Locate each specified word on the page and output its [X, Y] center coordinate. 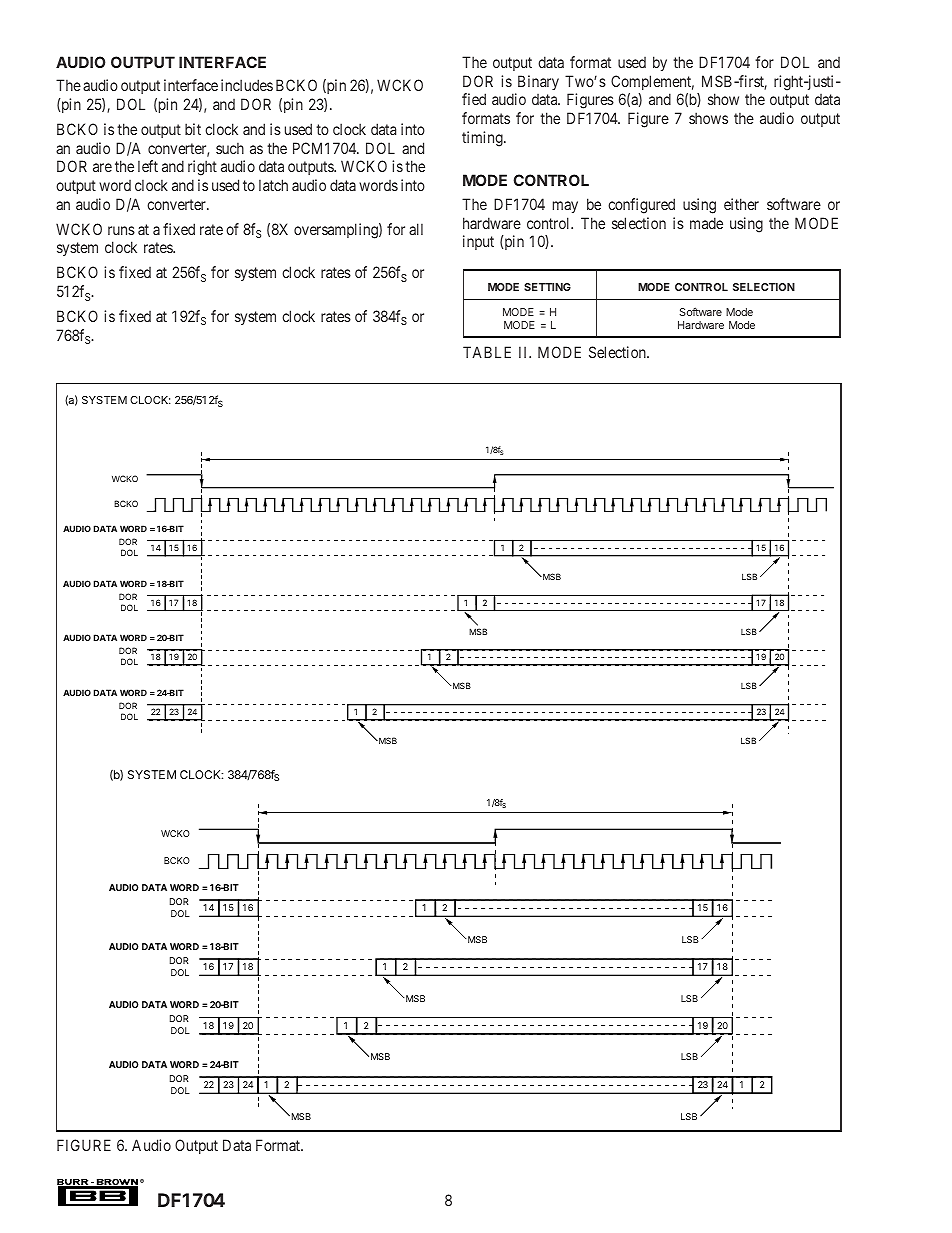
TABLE [487, 352]
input [478, 242]
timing [483, 139]
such [230, 148]
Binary [538, 82]
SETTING [547, 287]
